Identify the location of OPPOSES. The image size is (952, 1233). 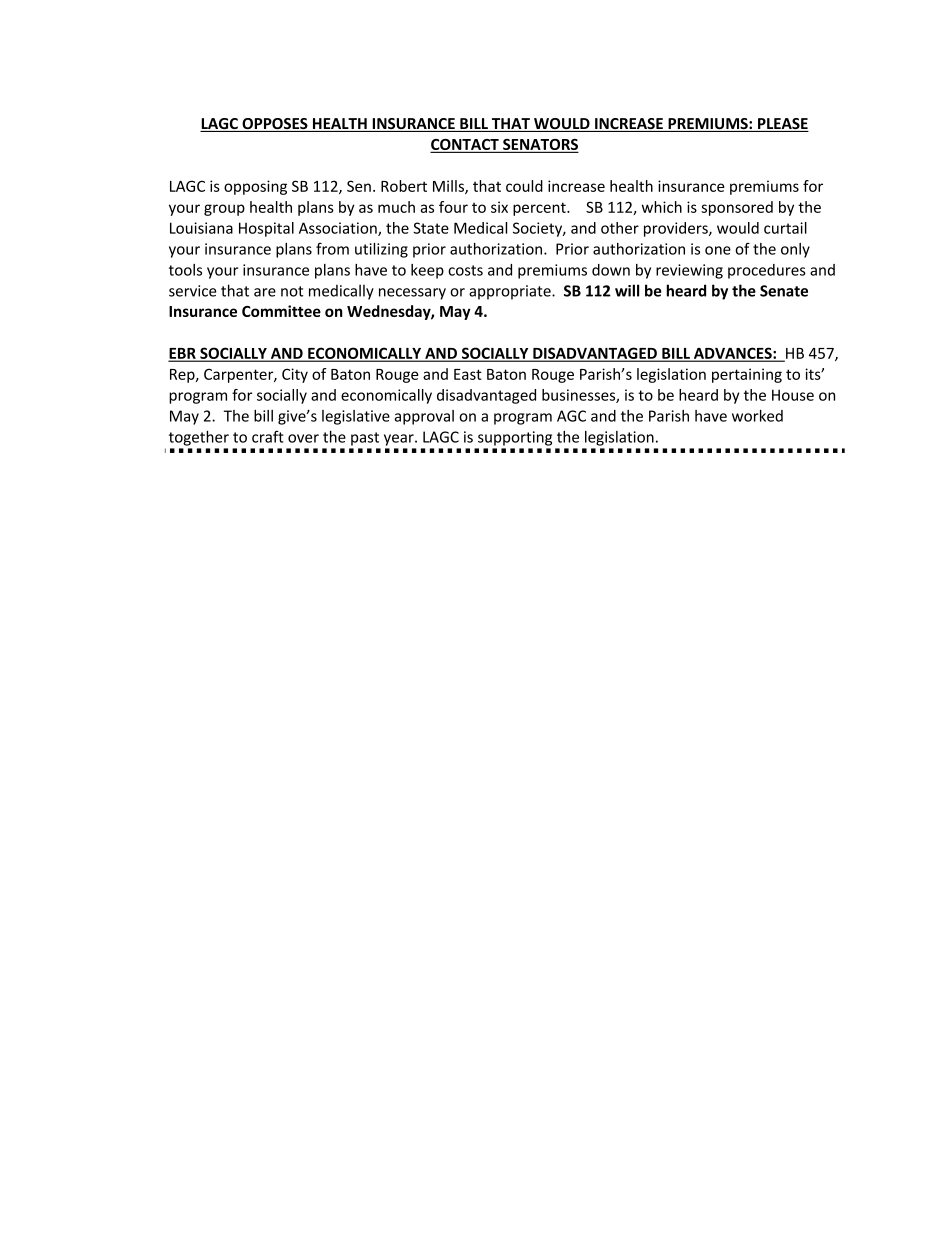
(275, 125).
